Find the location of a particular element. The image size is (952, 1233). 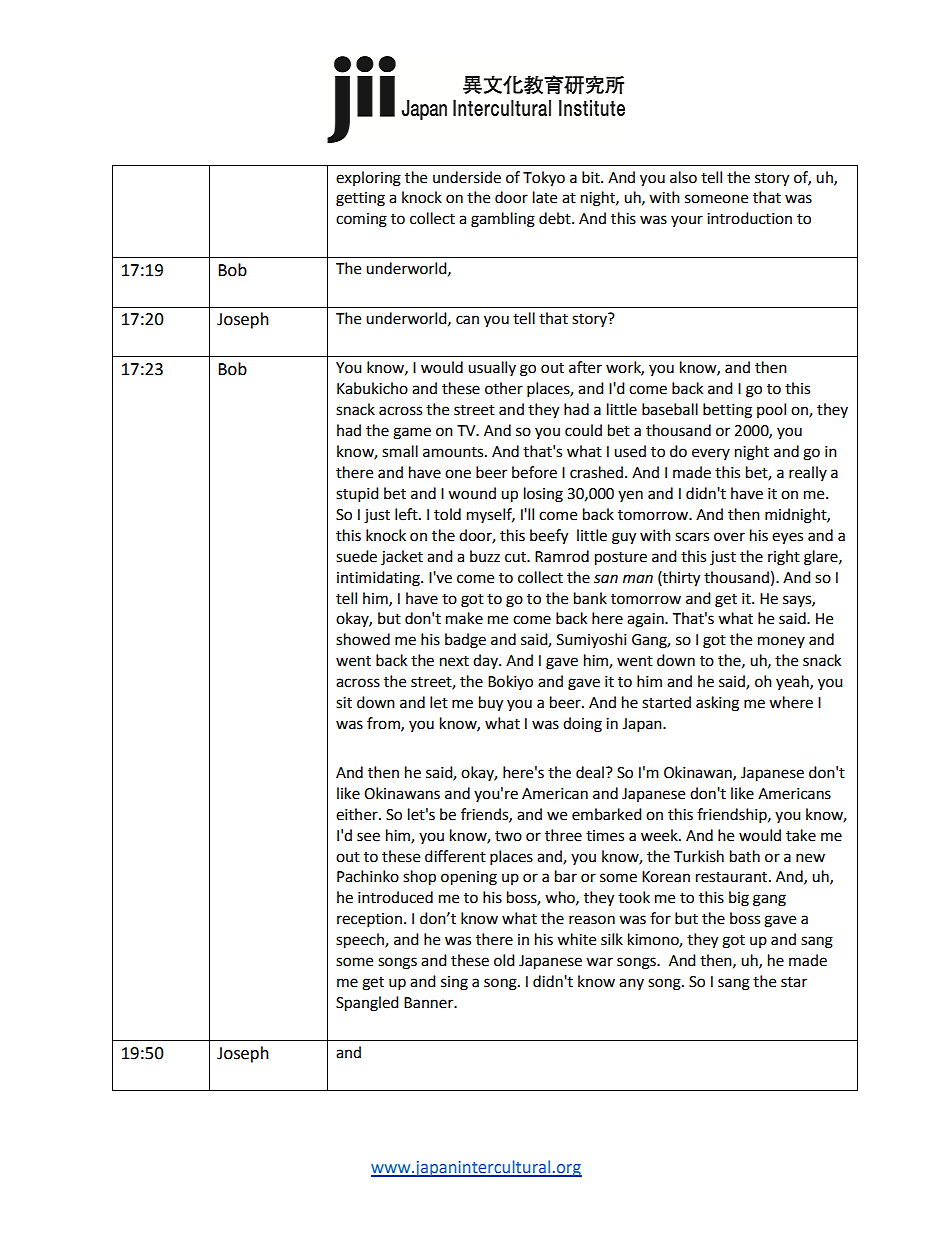

pool is located at coordinates (771, 410).
